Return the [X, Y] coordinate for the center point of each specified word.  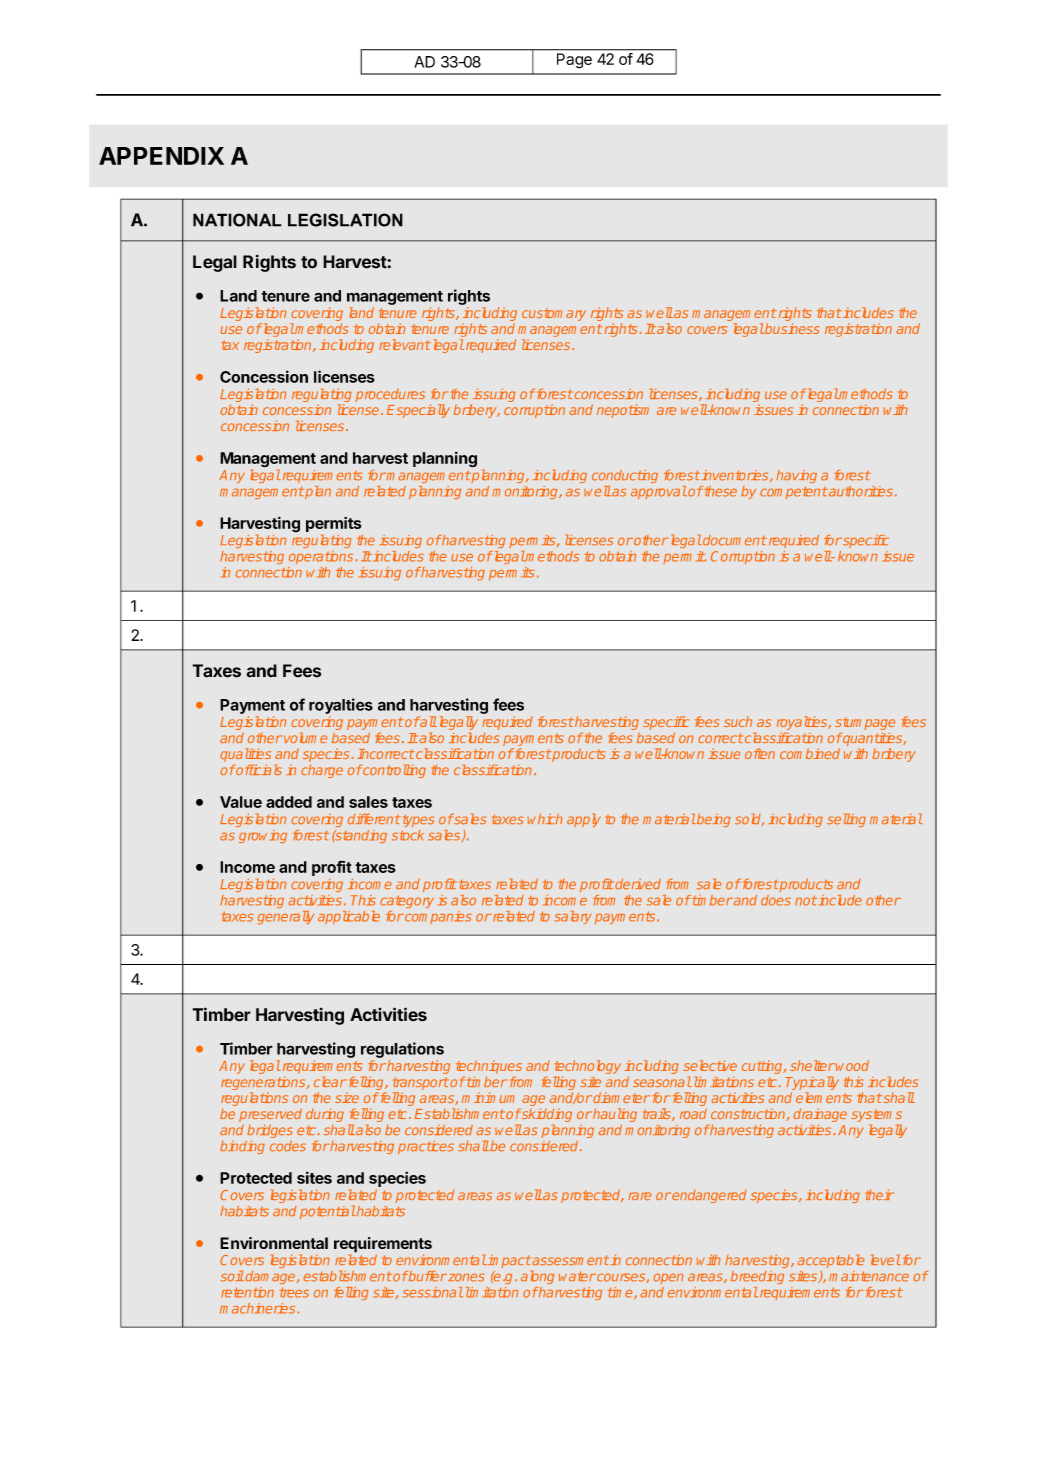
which [545, 819]
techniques [489, 1067]
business [791, 328]
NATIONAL [237, 220]
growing [263, 836]
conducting [625, 476]
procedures [390, 395]
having [796, 476]
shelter [812, 1065]
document [734, 540]
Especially [418, 411]
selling [846, 820]
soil [232, 1276]
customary [554, 314]
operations [321, 557]
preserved [270, 1115]
